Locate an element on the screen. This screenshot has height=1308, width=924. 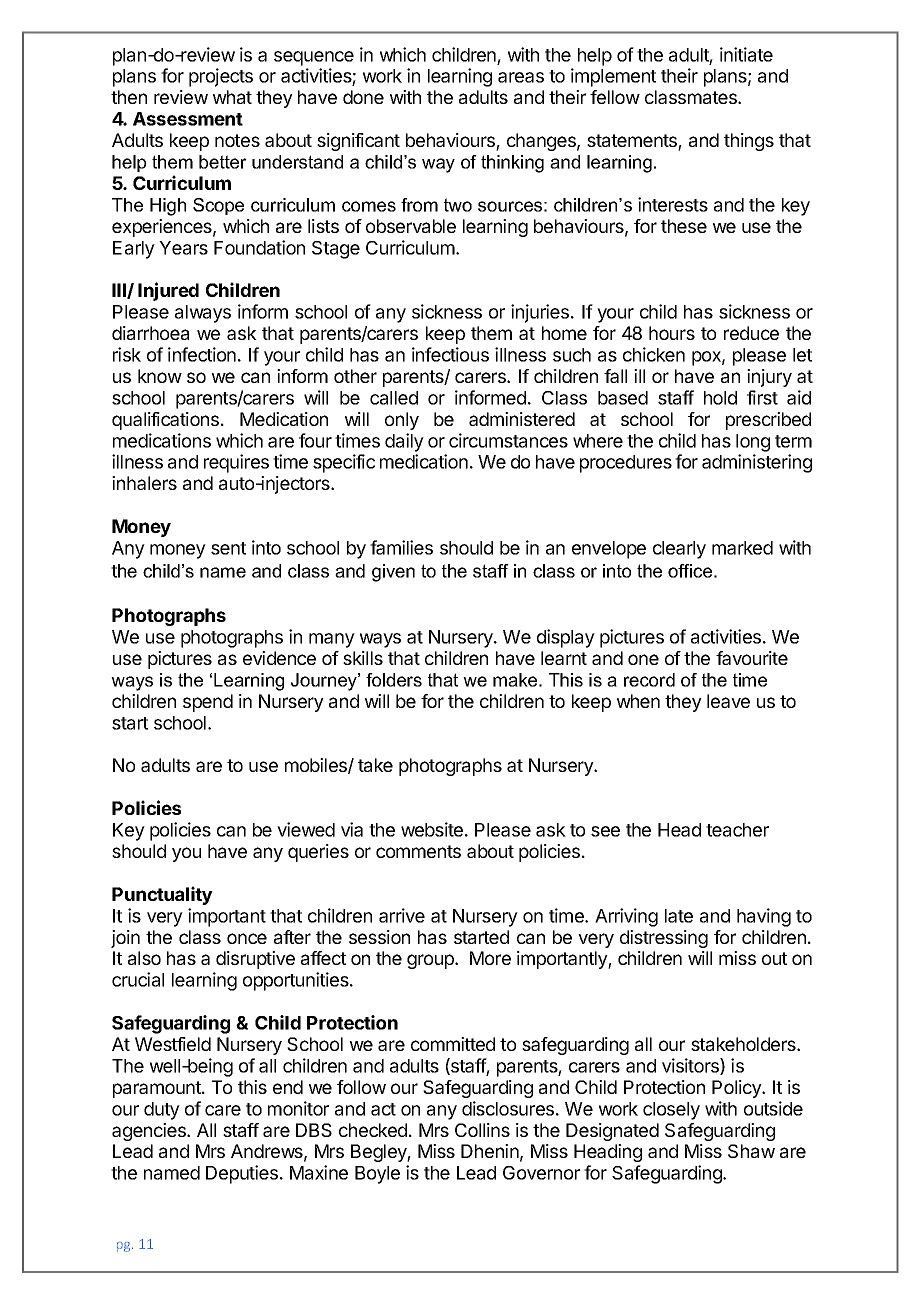
comments is located at coordinates (418, 851).
